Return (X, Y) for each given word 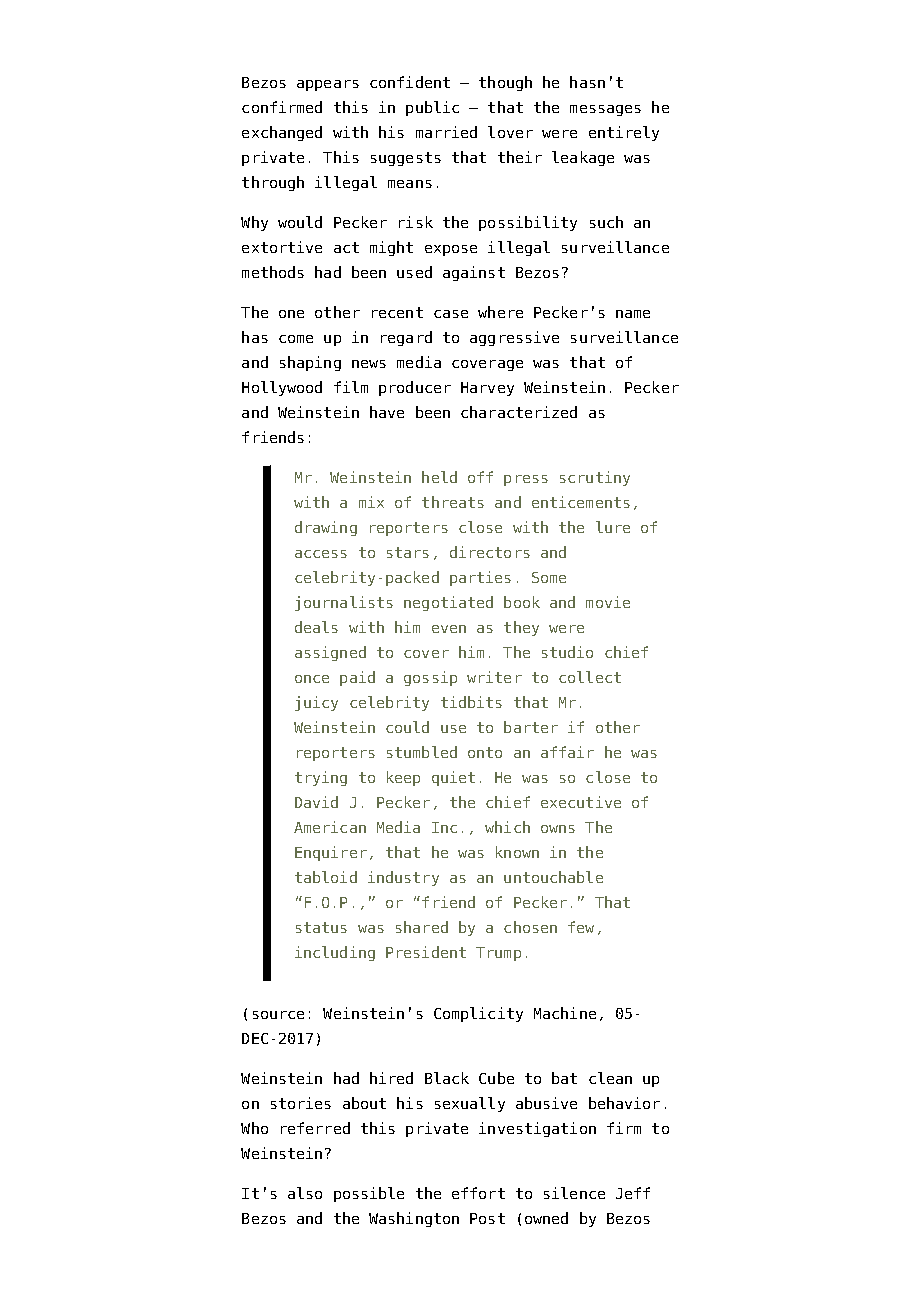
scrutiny (595, 478)
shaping (310, 363)
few (581, 927)
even (449, 629)
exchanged (282, 133)
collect (590, 677)
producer (415, 388)
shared (422, 927)
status (321, 927)
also (305, 1193)
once (312, 679)
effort (478, 1193)
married (446, 132)
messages (605, 110)
